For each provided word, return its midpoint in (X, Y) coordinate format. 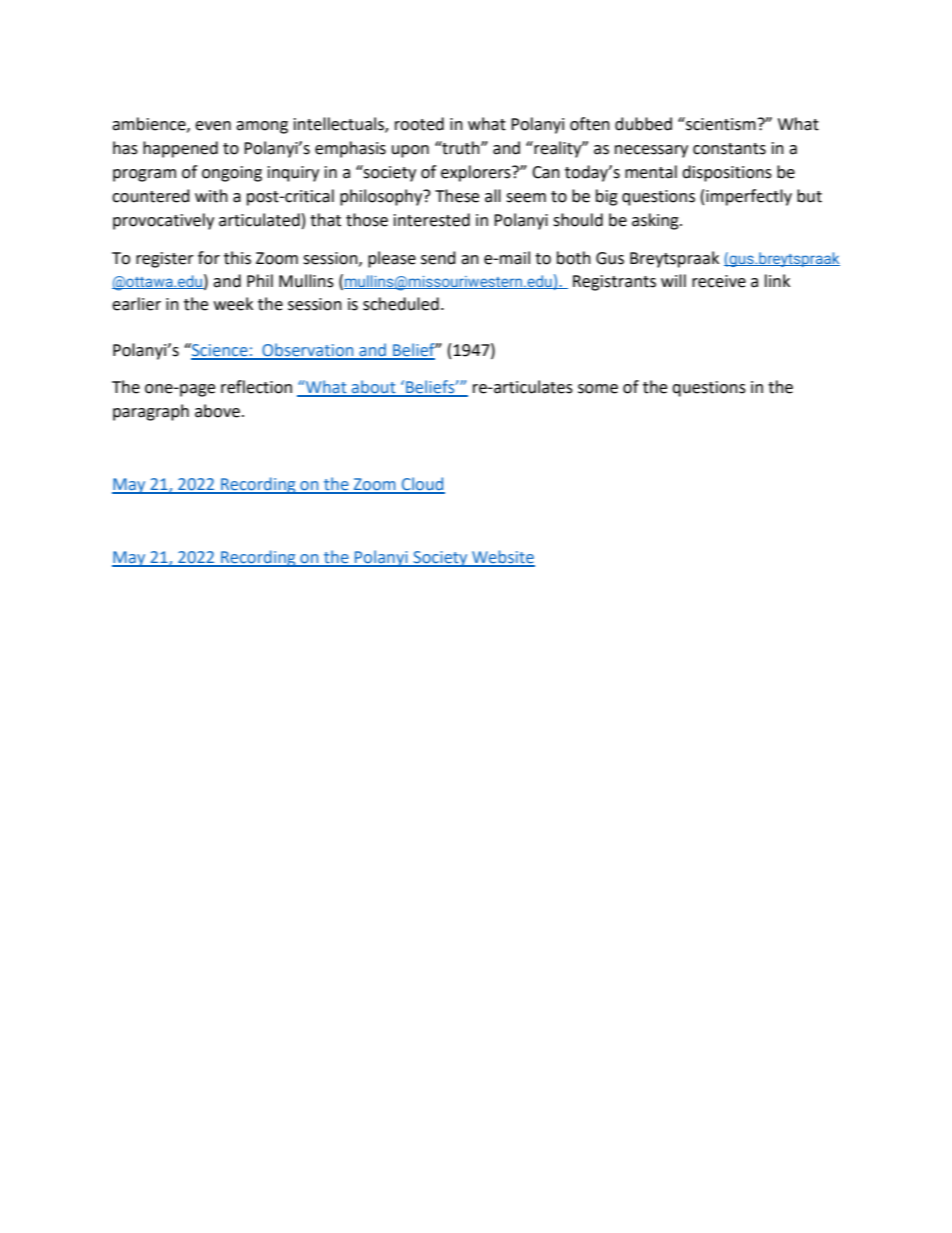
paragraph (151, 412)
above (217, 411)
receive (719, 281)
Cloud (422, 485)
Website (502, 558)
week (233, 304)
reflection (256, 387)
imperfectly (749, 197)
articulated (259, 220)
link (777, 280)
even (213, 126)
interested (432, 220)
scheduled (401, 304)
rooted (419, 124)
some (598, 389)
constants (729, 149)
